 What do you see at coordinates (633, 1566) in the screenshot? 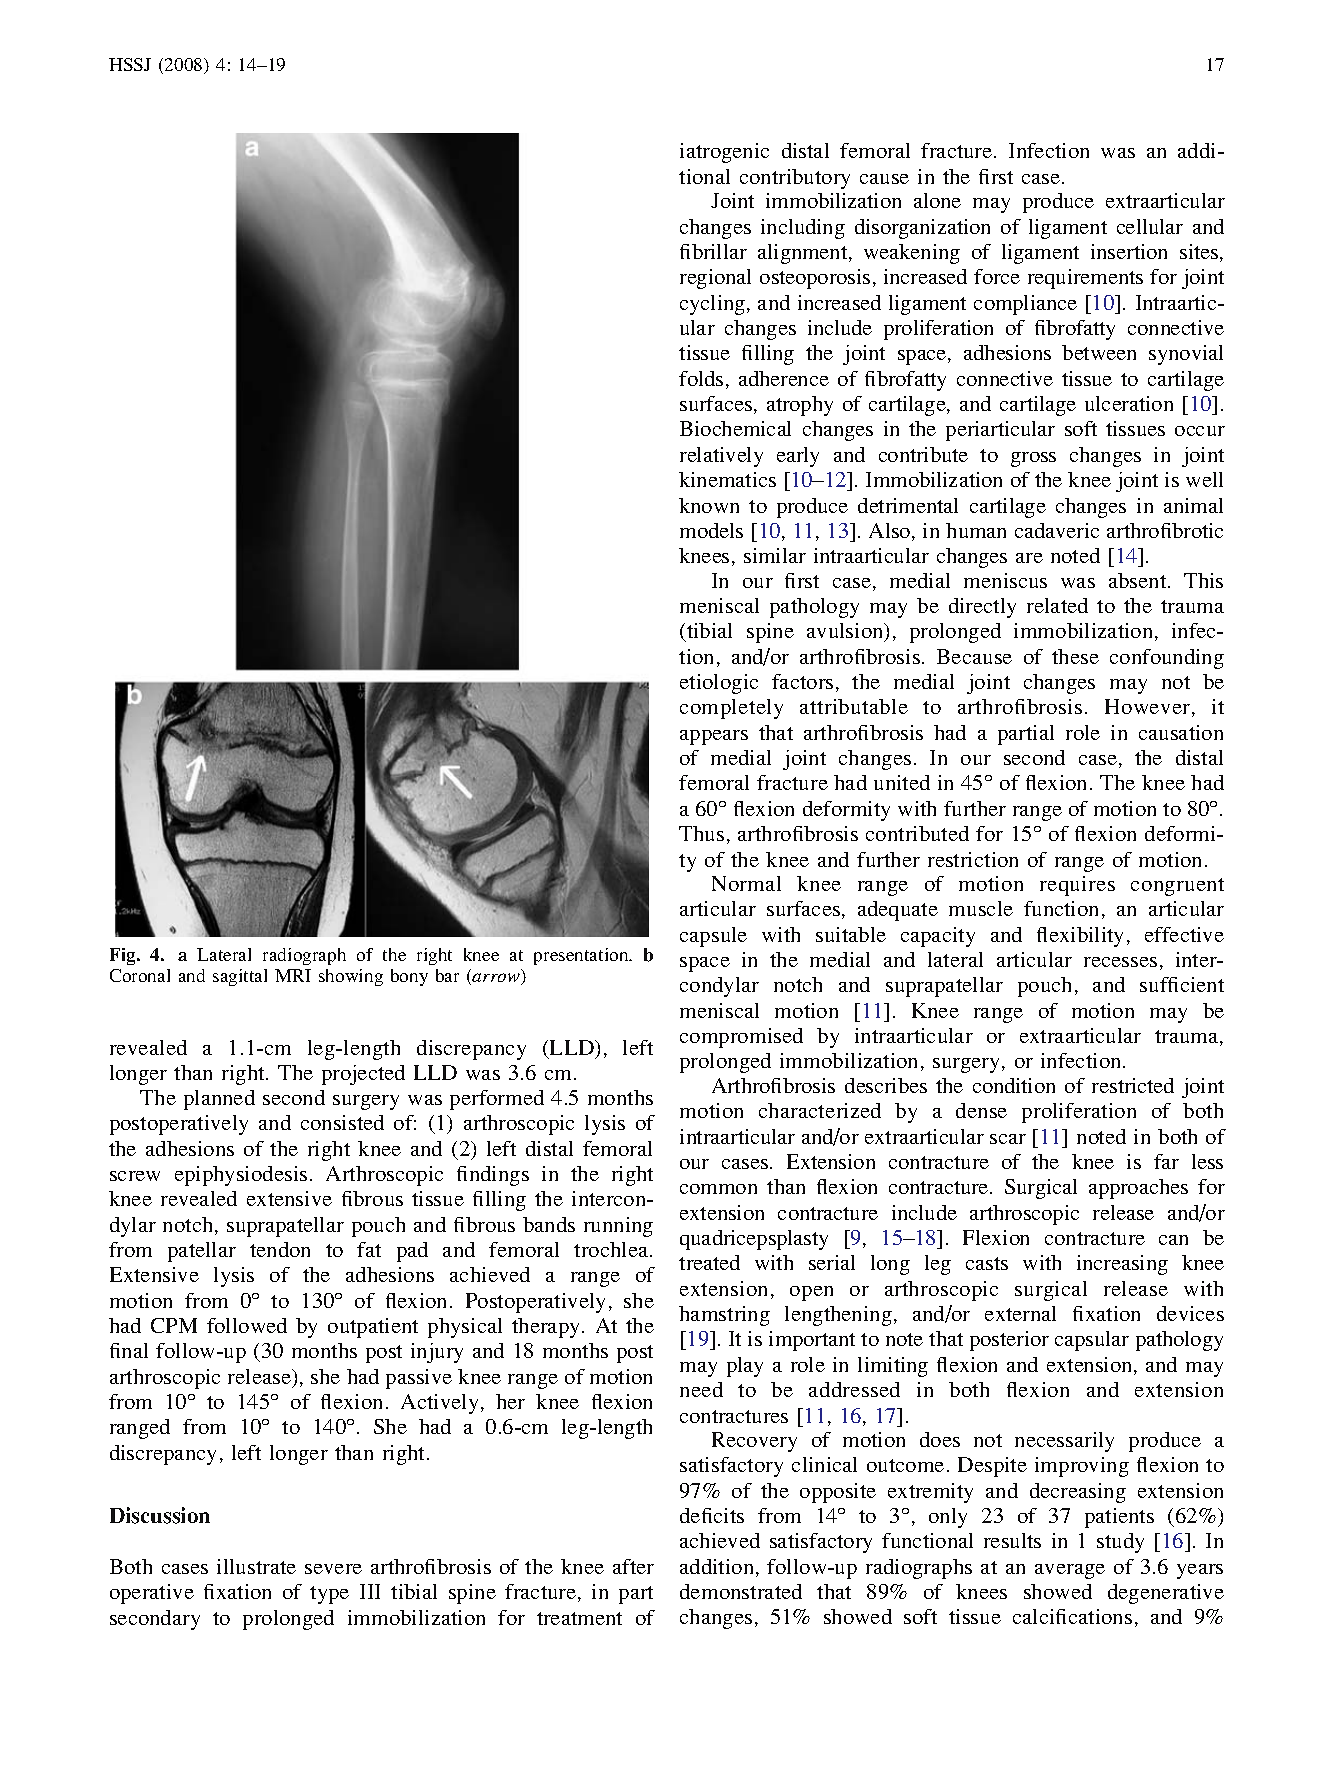
I see `after` at bounding box center [633, 1566].
